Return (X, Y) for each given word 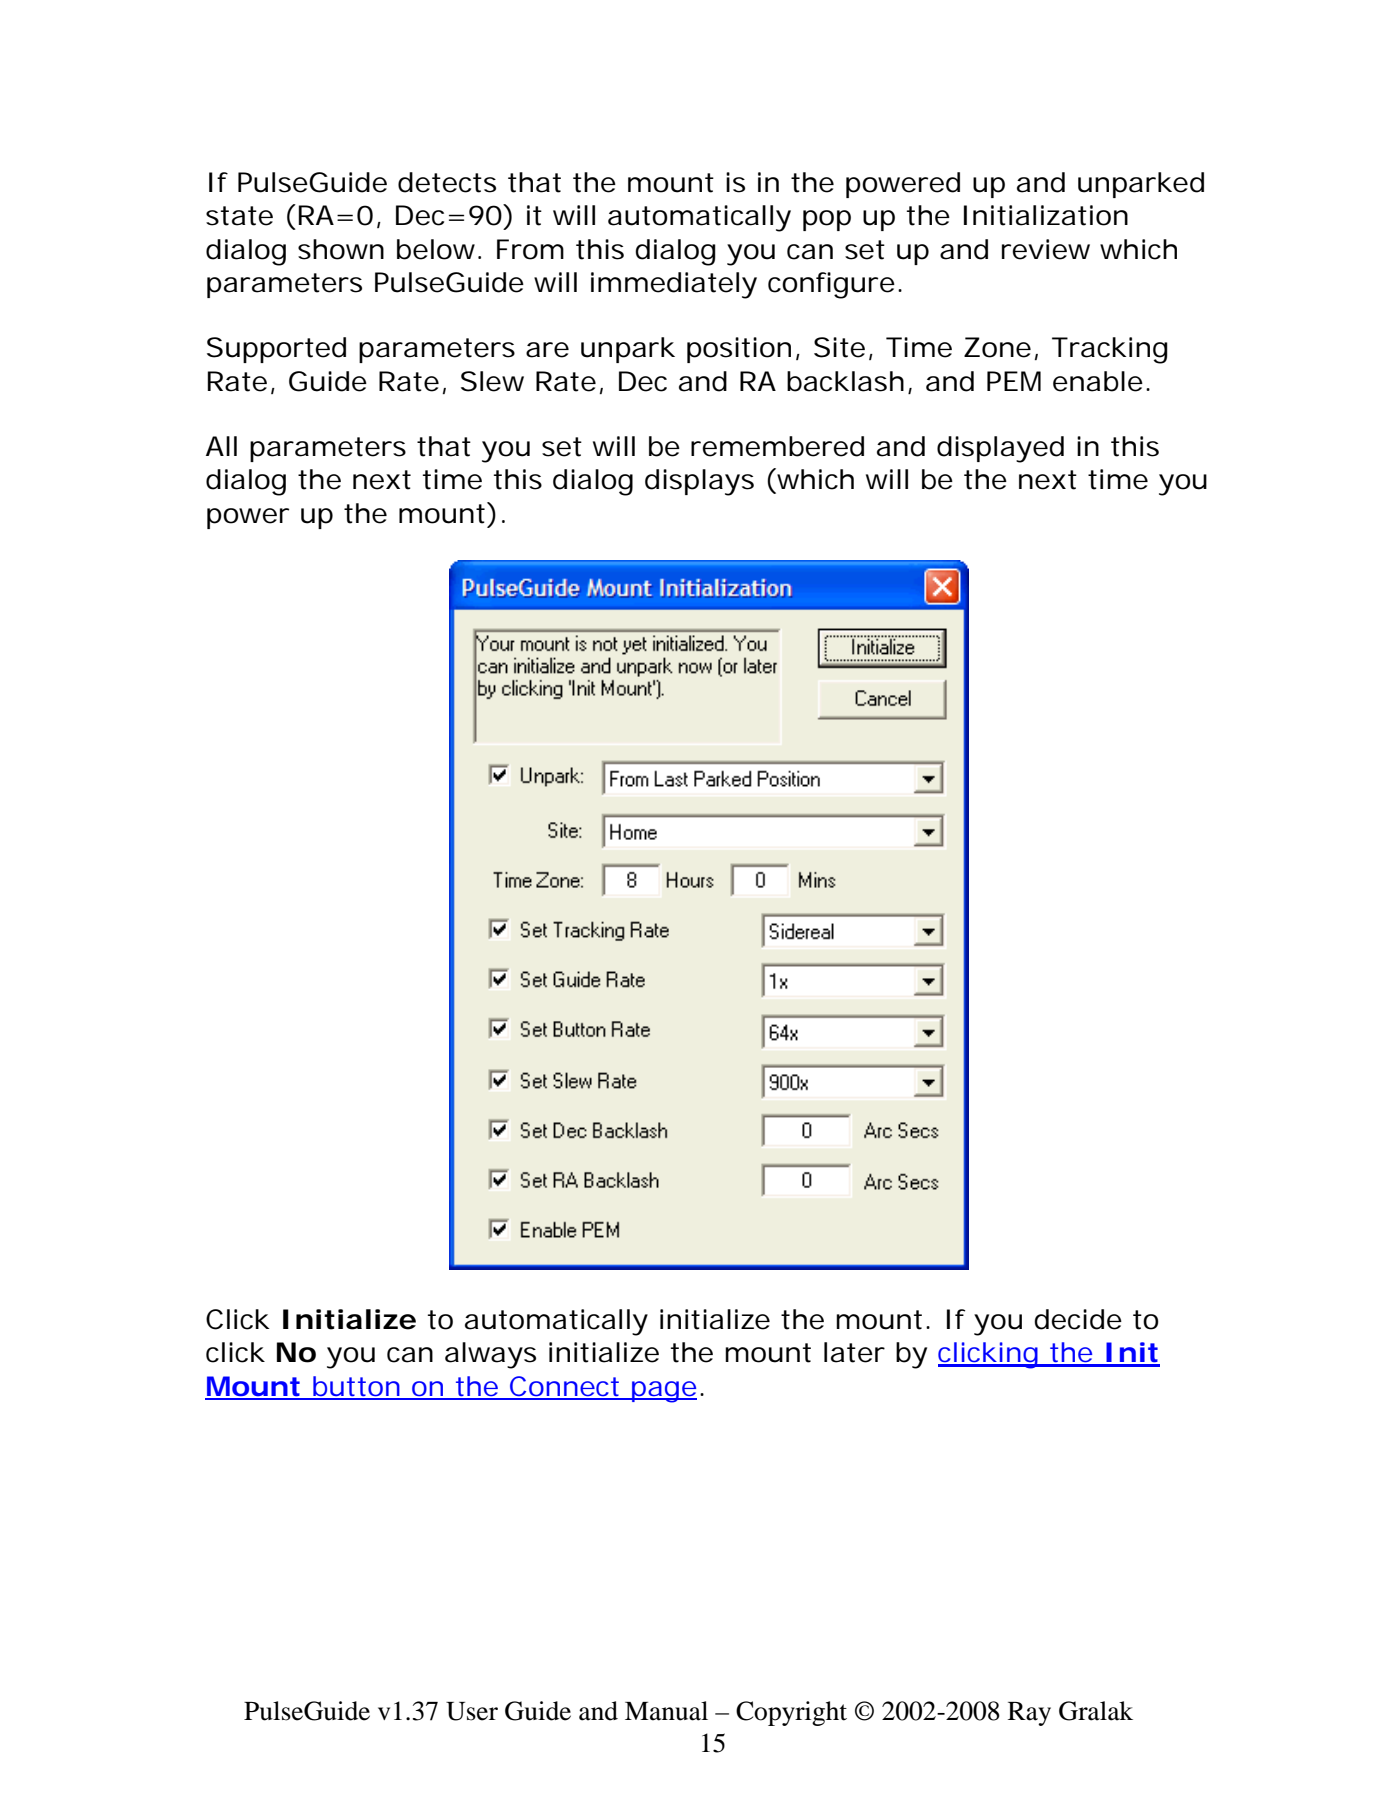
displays (699, 482)
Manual (666, 1711)
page (663, 1392)
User (472, 1711)
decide (1078, 1319)
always (490, 1355)
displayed (1000, 449)
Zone (997, 347)
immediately (674, 285)
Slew (492, 381)
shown (341, 249)
